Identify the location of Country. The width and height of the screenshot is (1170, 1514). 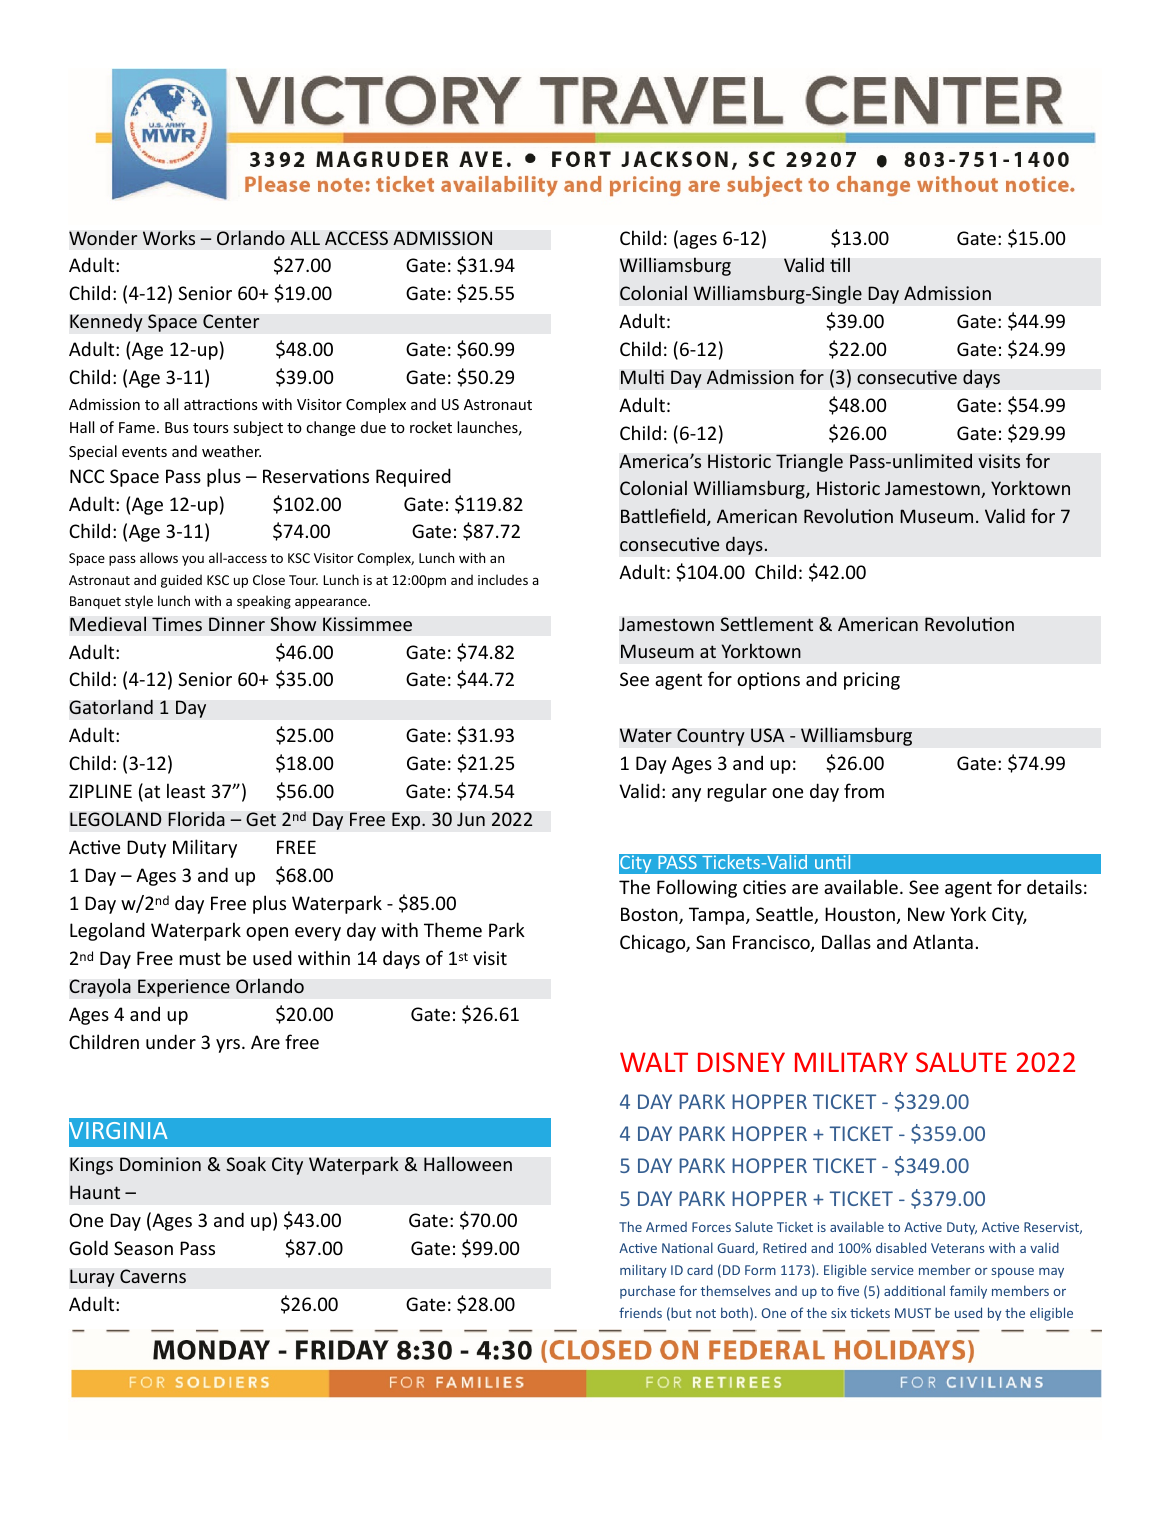
(711, 737).
